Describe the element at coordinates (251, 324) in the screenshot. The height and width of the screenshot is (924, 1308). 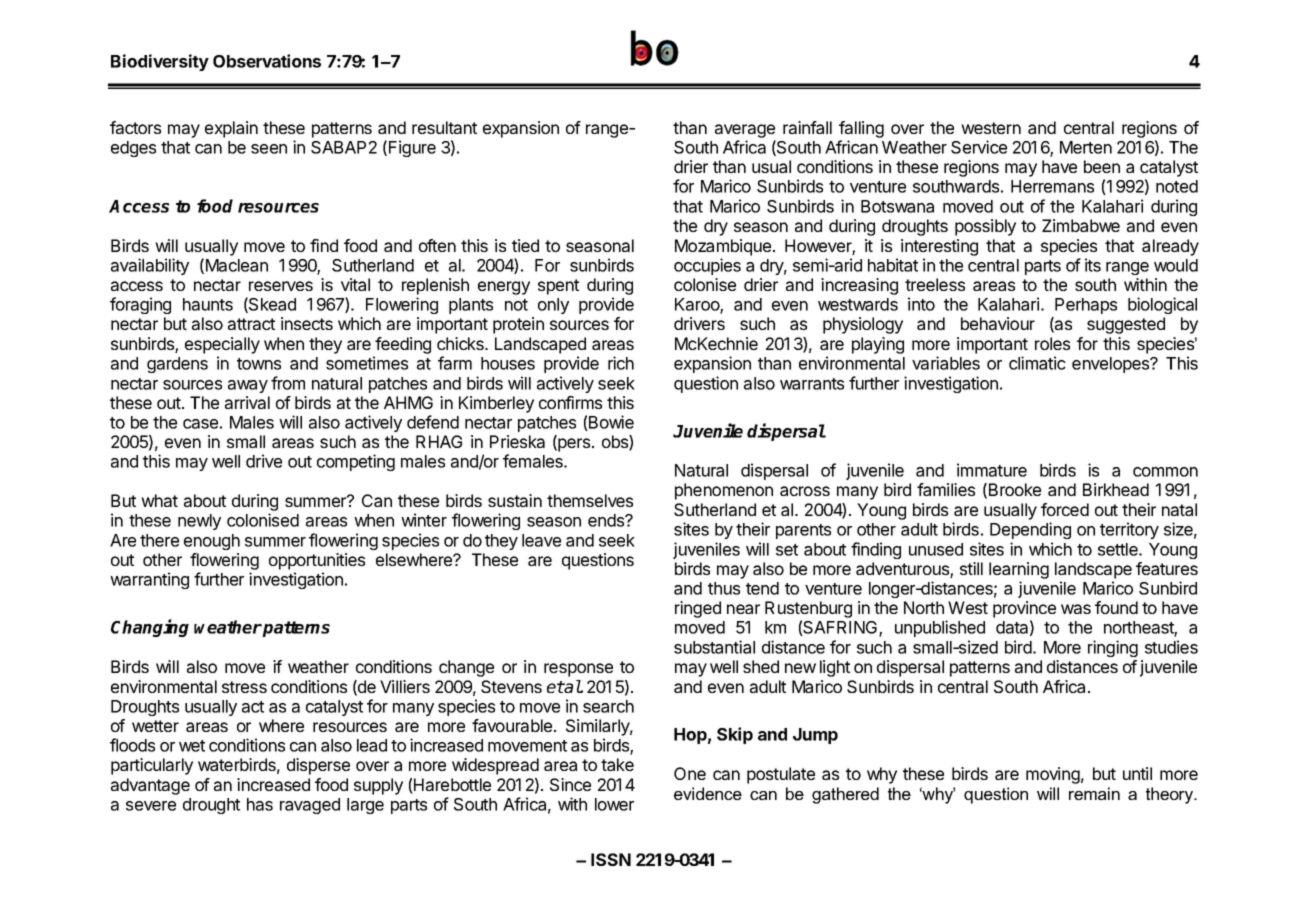
I see `attract` at that location.
